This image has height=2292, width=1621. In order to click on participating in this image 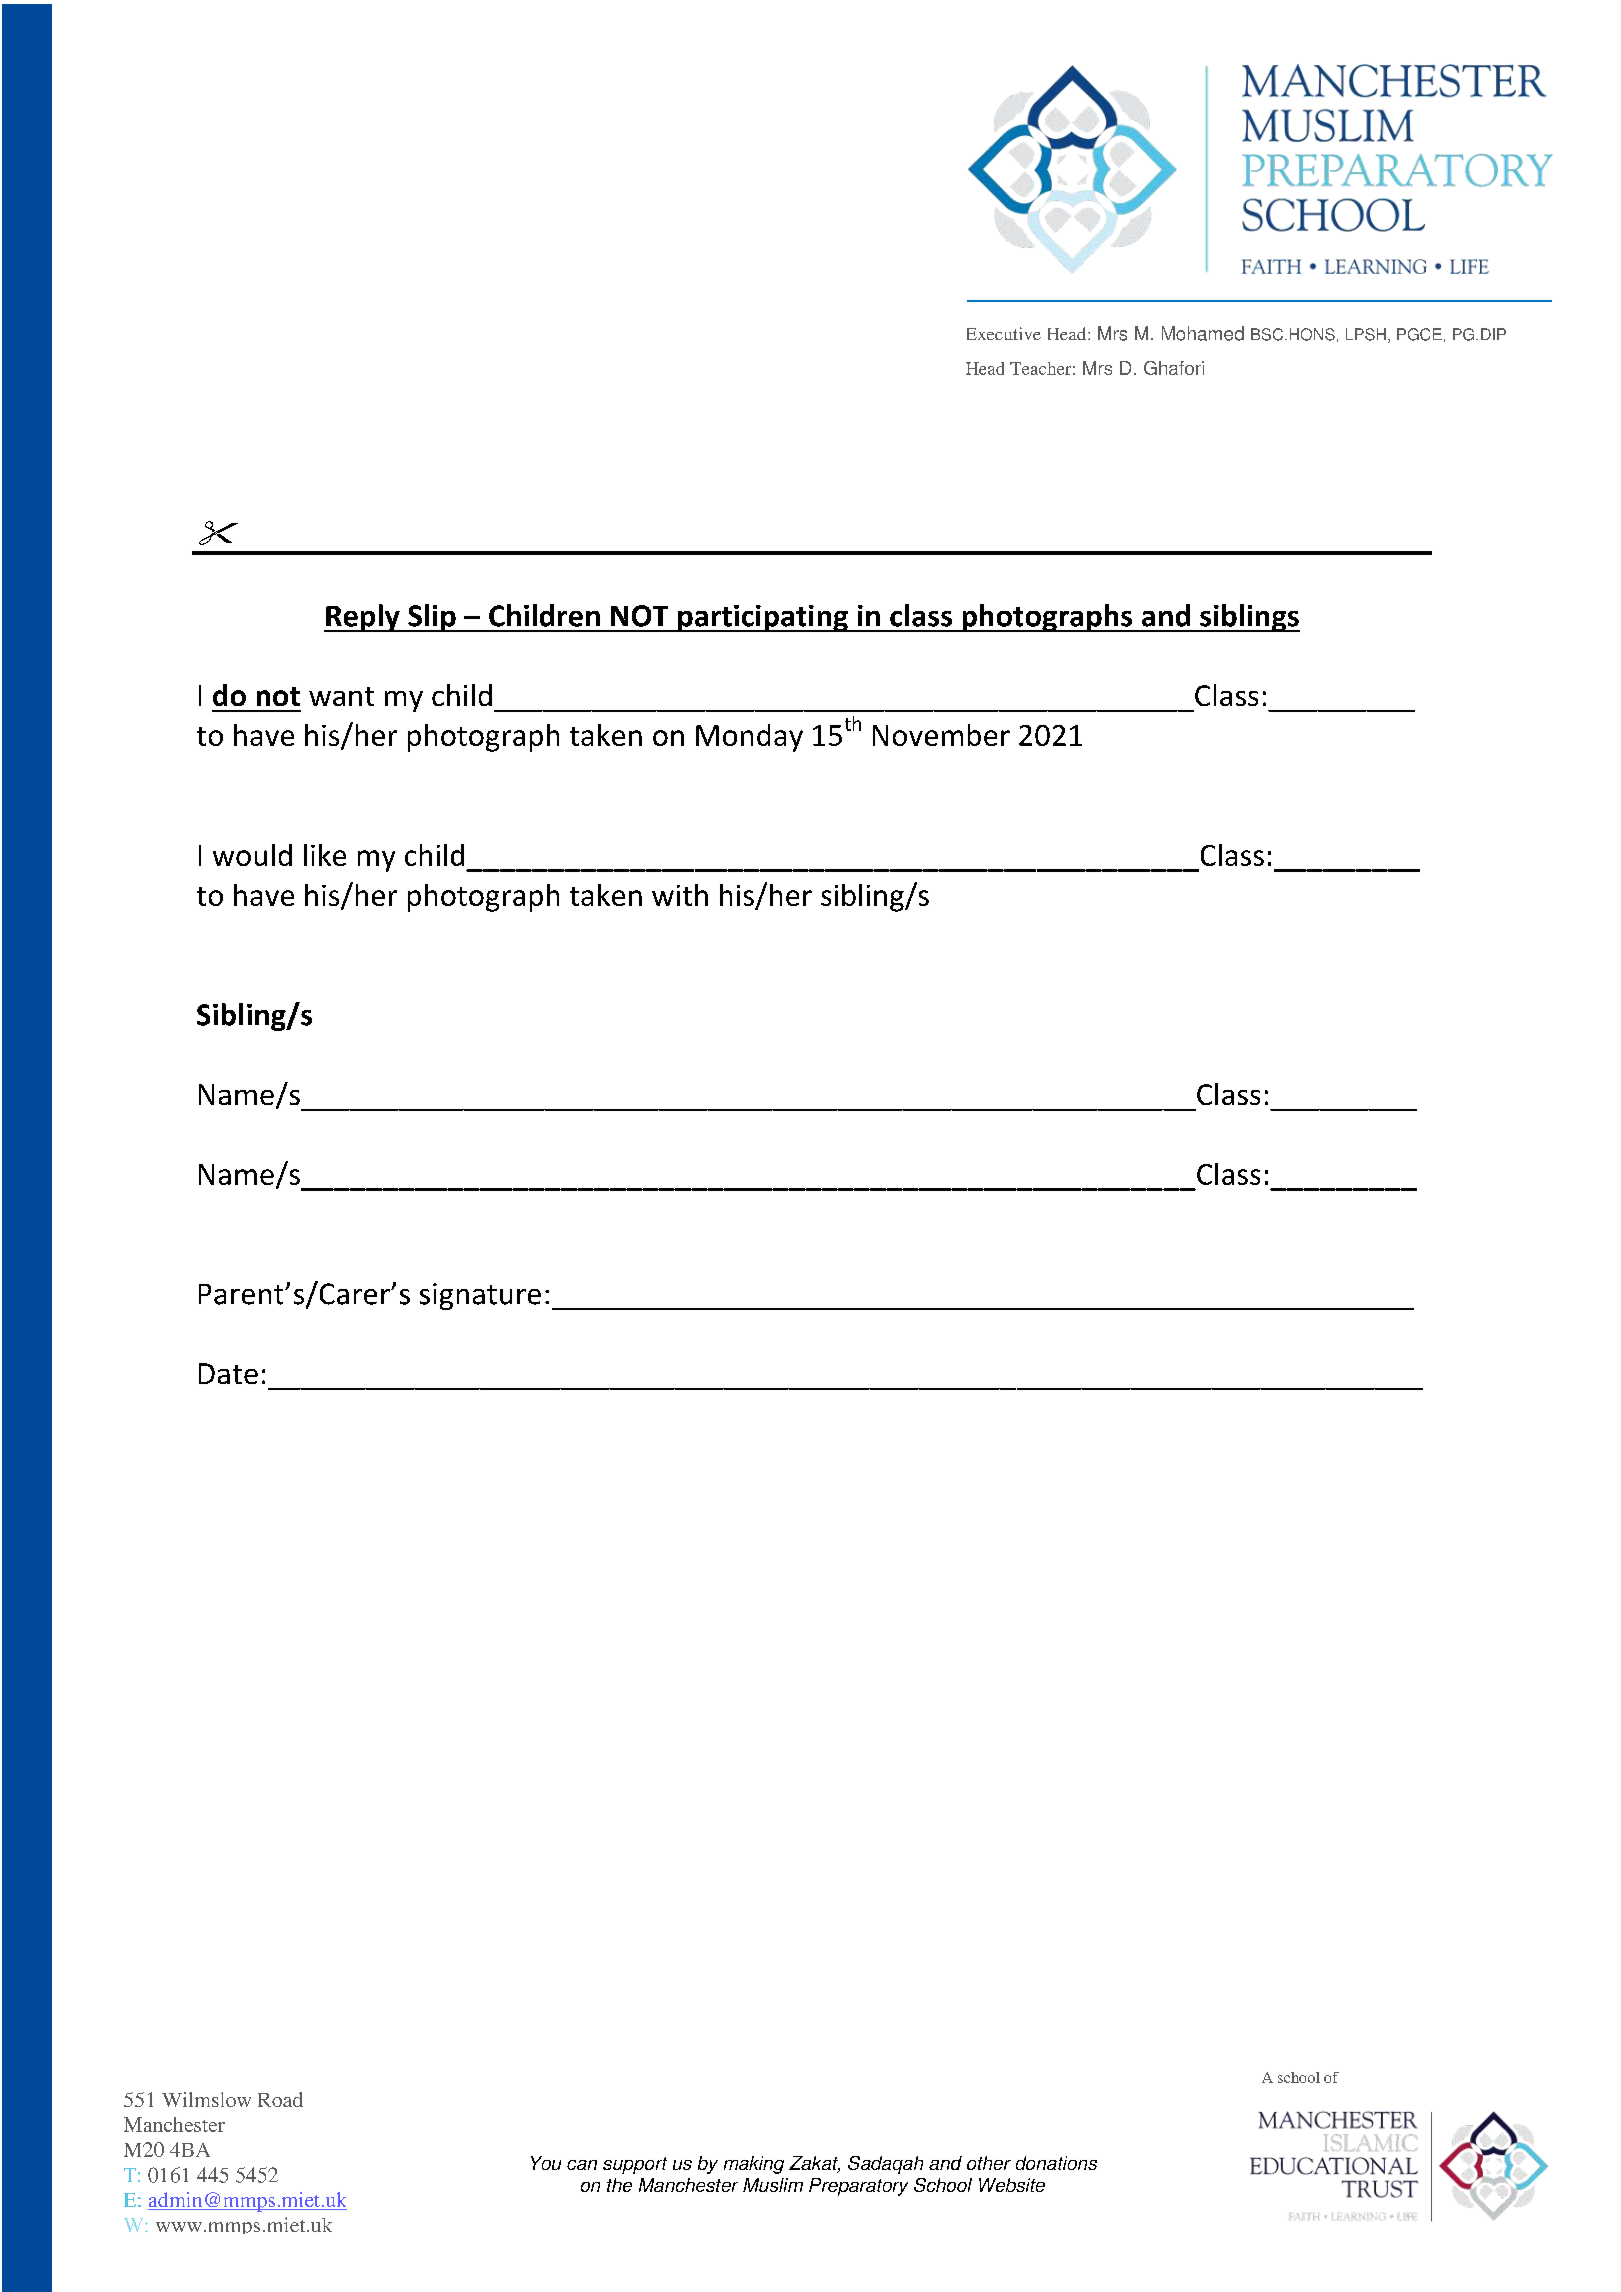, I will do `click(763, 618)`.
